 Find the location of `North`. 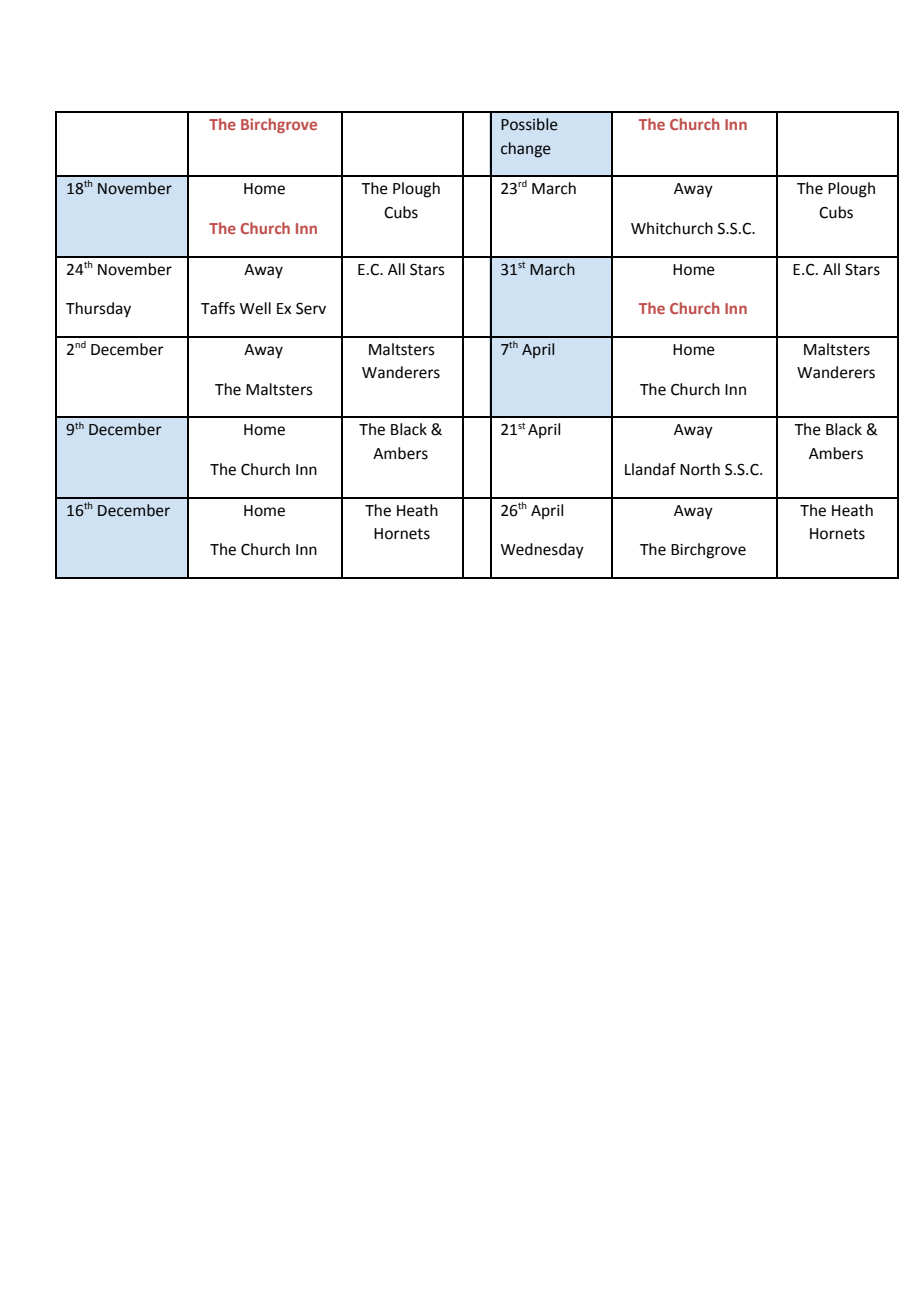

North is located at coordinates (700, 469).
